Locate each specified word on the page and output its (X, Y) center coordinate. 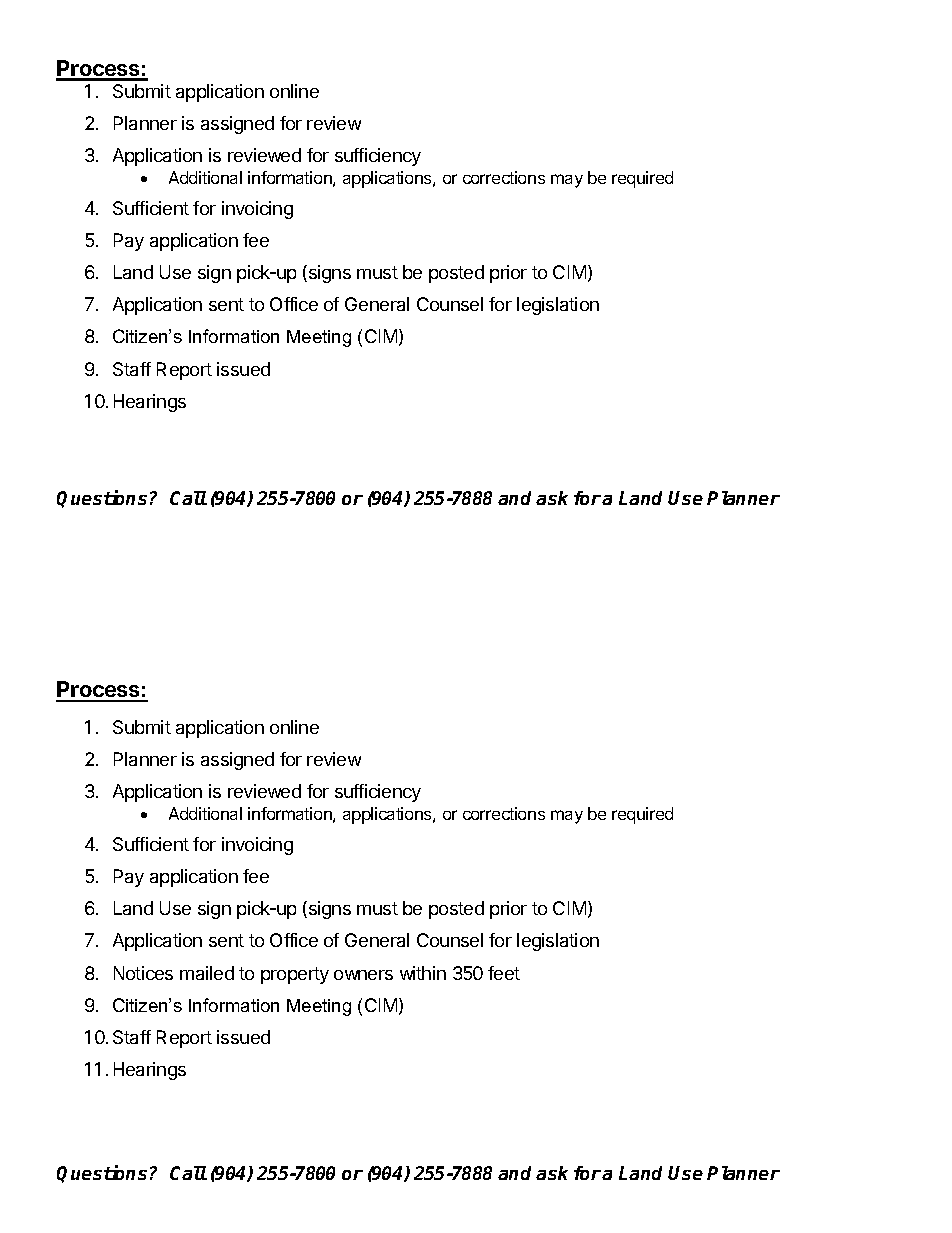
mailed (207, 973)
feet (504, 973)
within (423, 973)
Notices (143, 973)
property (295, 975)
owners (363, 975)
